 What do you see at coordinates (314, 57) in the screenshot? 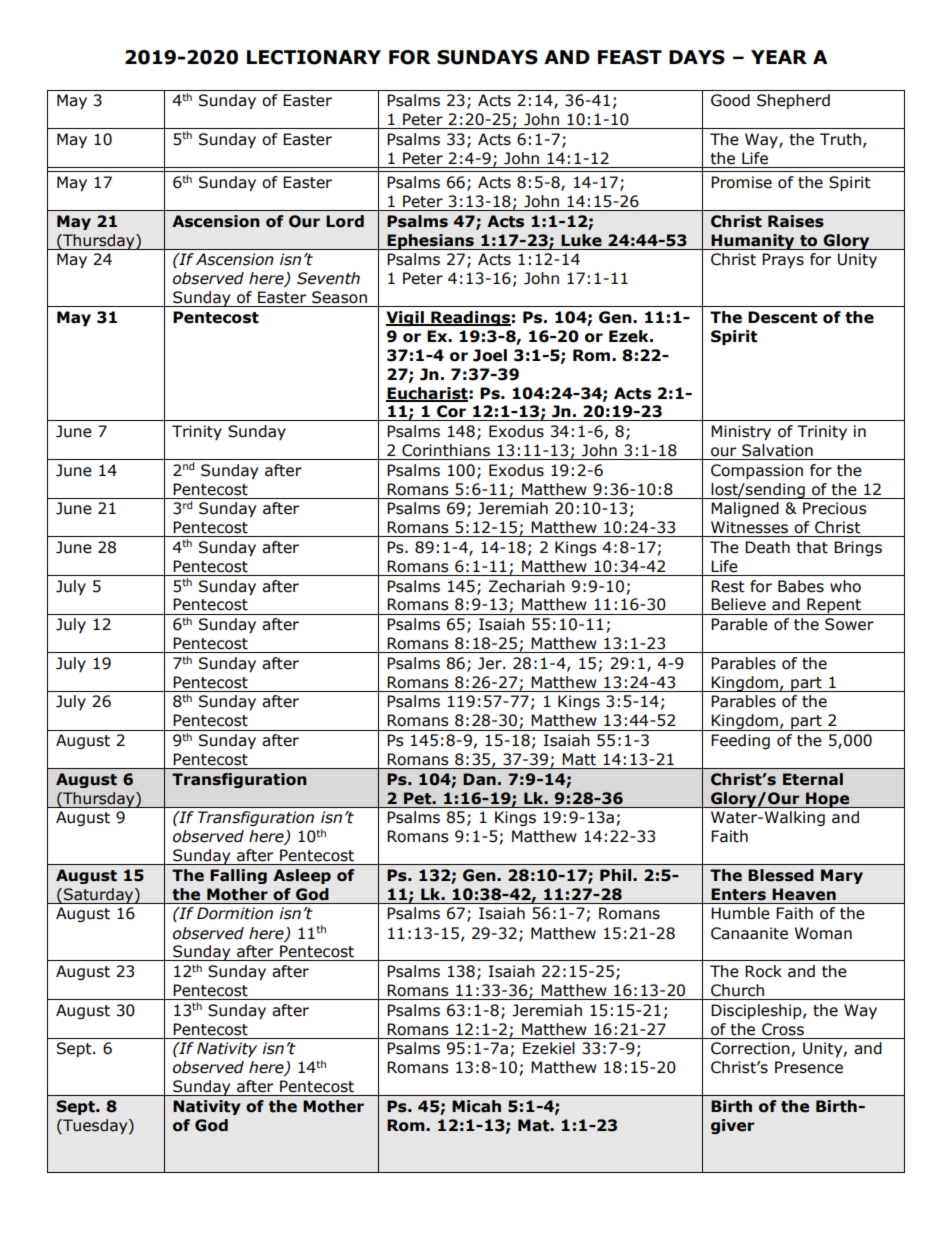
I see `LECTIONARY` at bounding box center [314, 57].
